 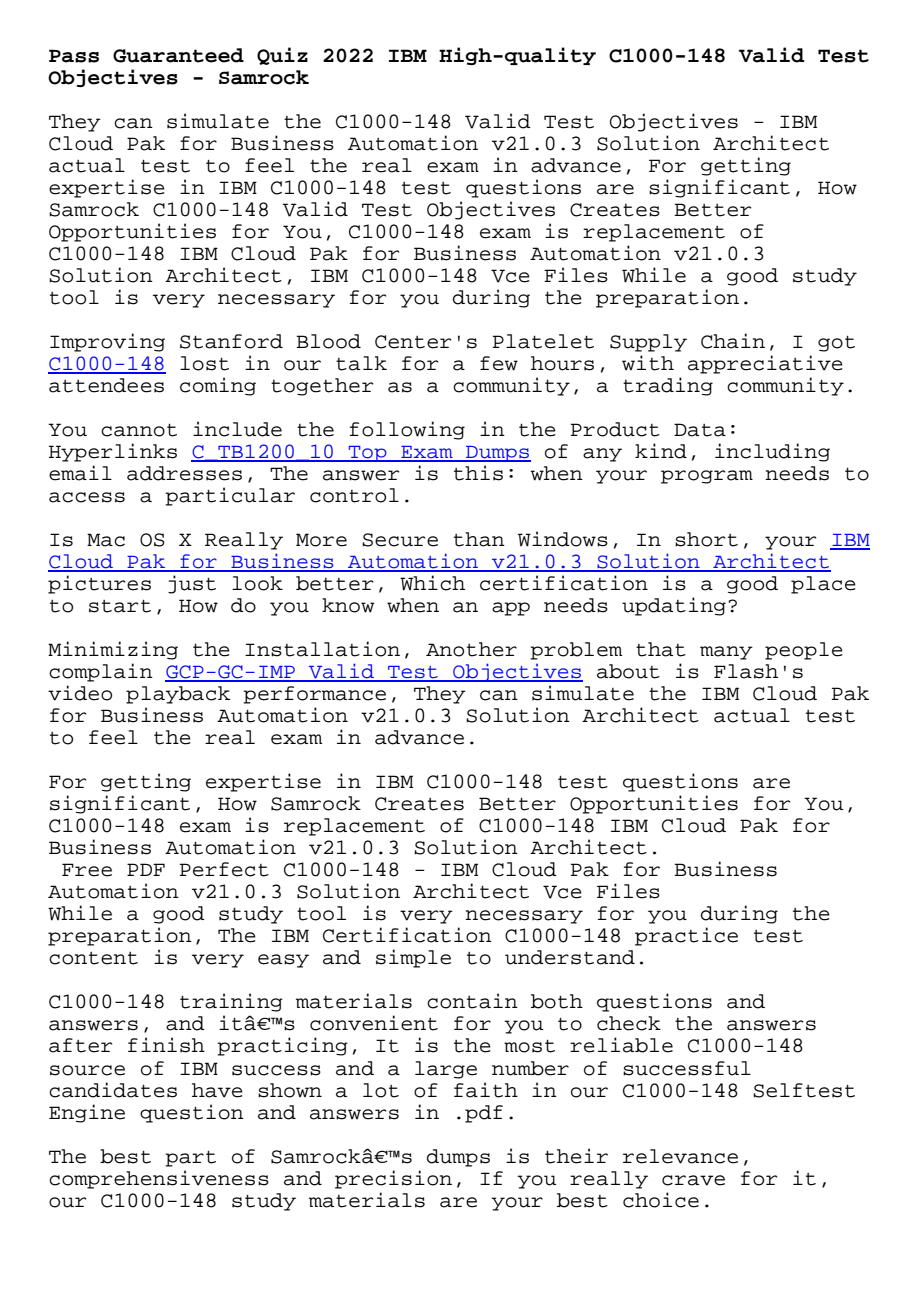 I want to click on Perfect, so click(x=224, y=869).
